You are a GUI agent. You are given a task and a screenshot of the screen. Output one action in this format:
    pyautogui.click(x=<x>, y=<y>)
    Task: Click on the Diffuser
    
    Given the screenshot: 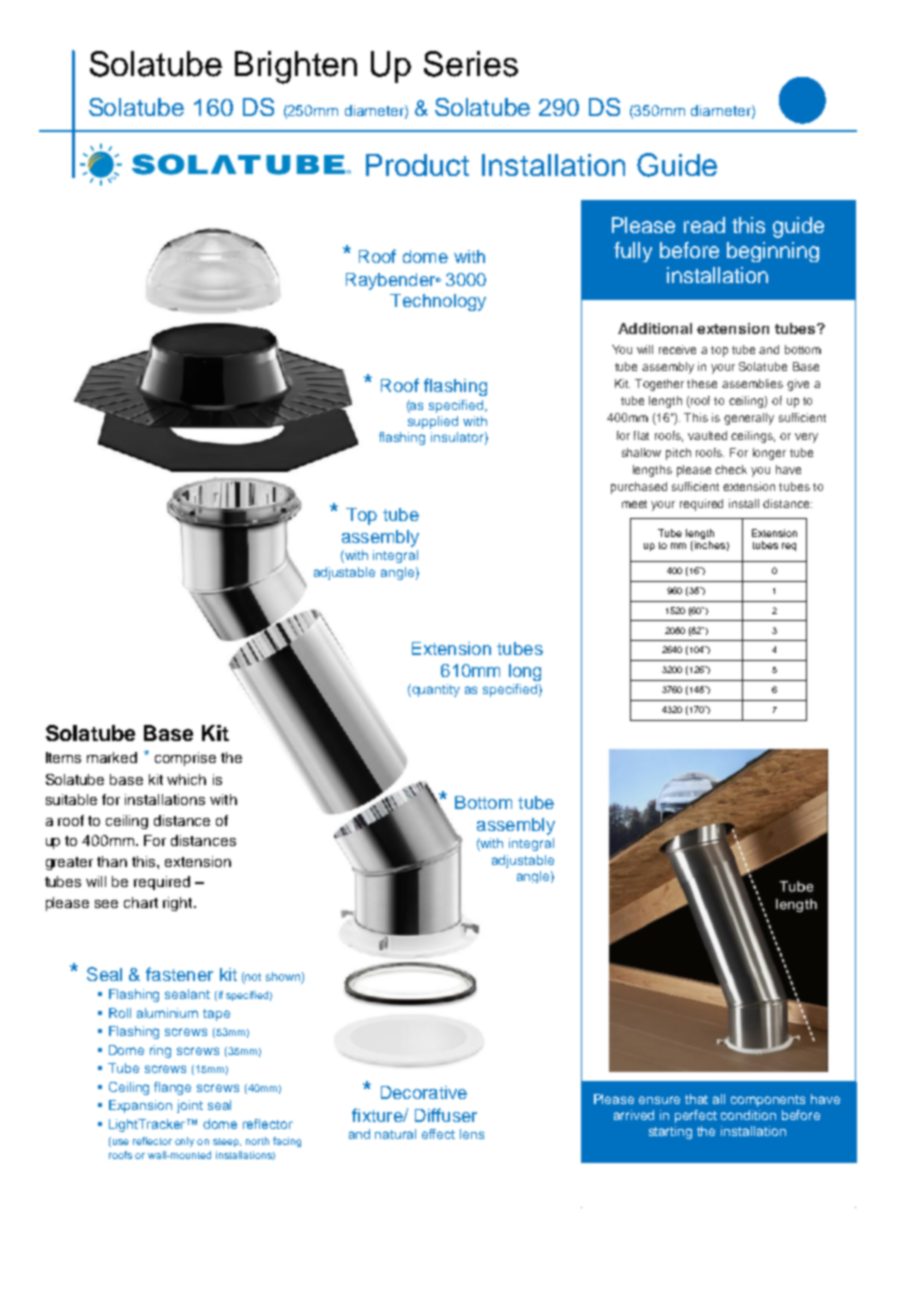 What is the action you would take?
    pyautogui.click(x=446, y=1115)
